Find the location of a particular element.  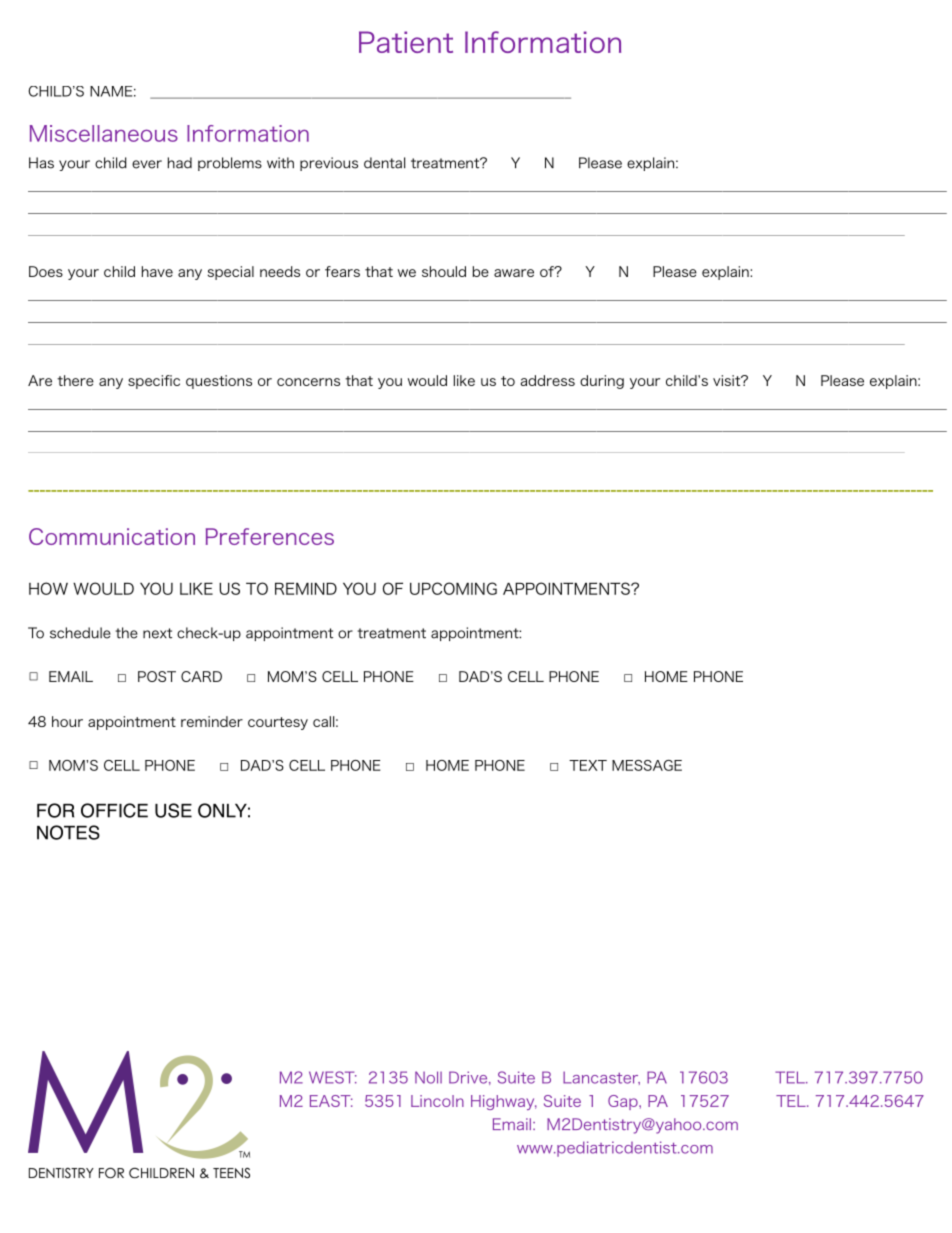

during is located at coordinates (602, 382).
